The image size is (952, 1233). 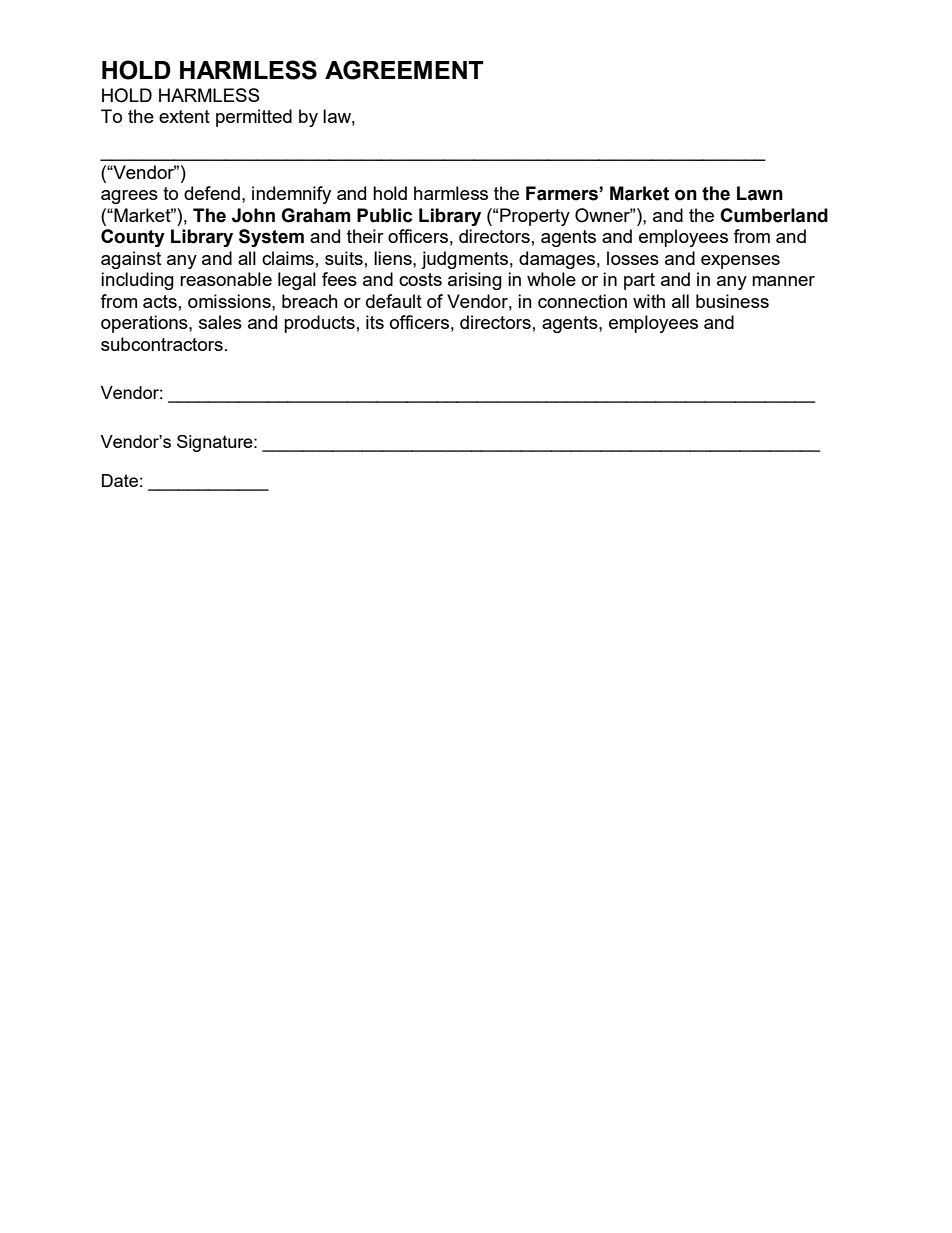 I want to click on extent, so click(x=184, y=116).
